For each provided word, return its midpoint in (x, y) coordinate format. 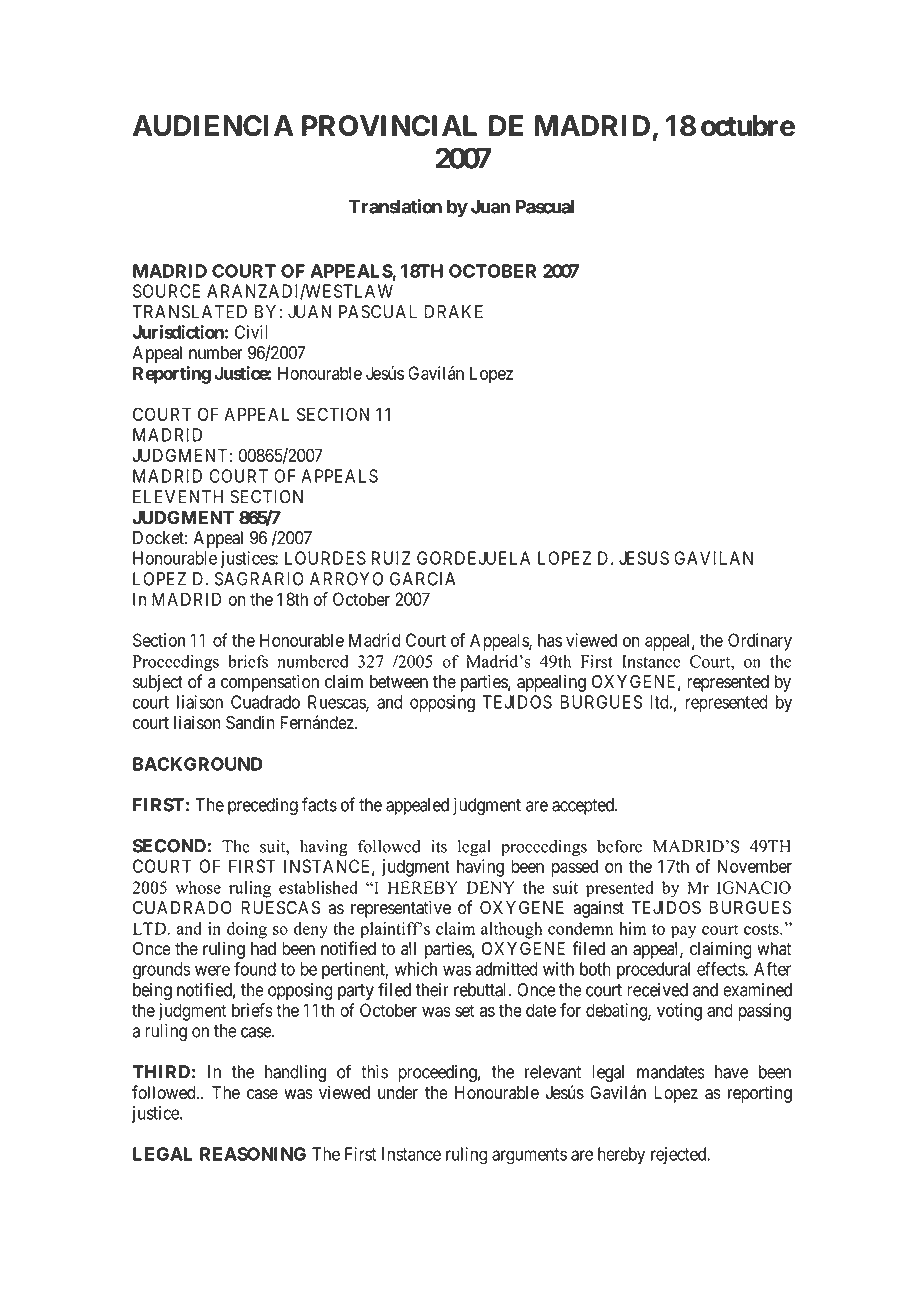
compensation (270, 683)
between (399, 682)
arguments (529, 1156)
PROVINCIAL (389, 125)
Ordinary (760, 642)
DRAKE (454, 312)
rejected (680, 1155)
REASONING (253, 1154)
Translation (395, 206)
